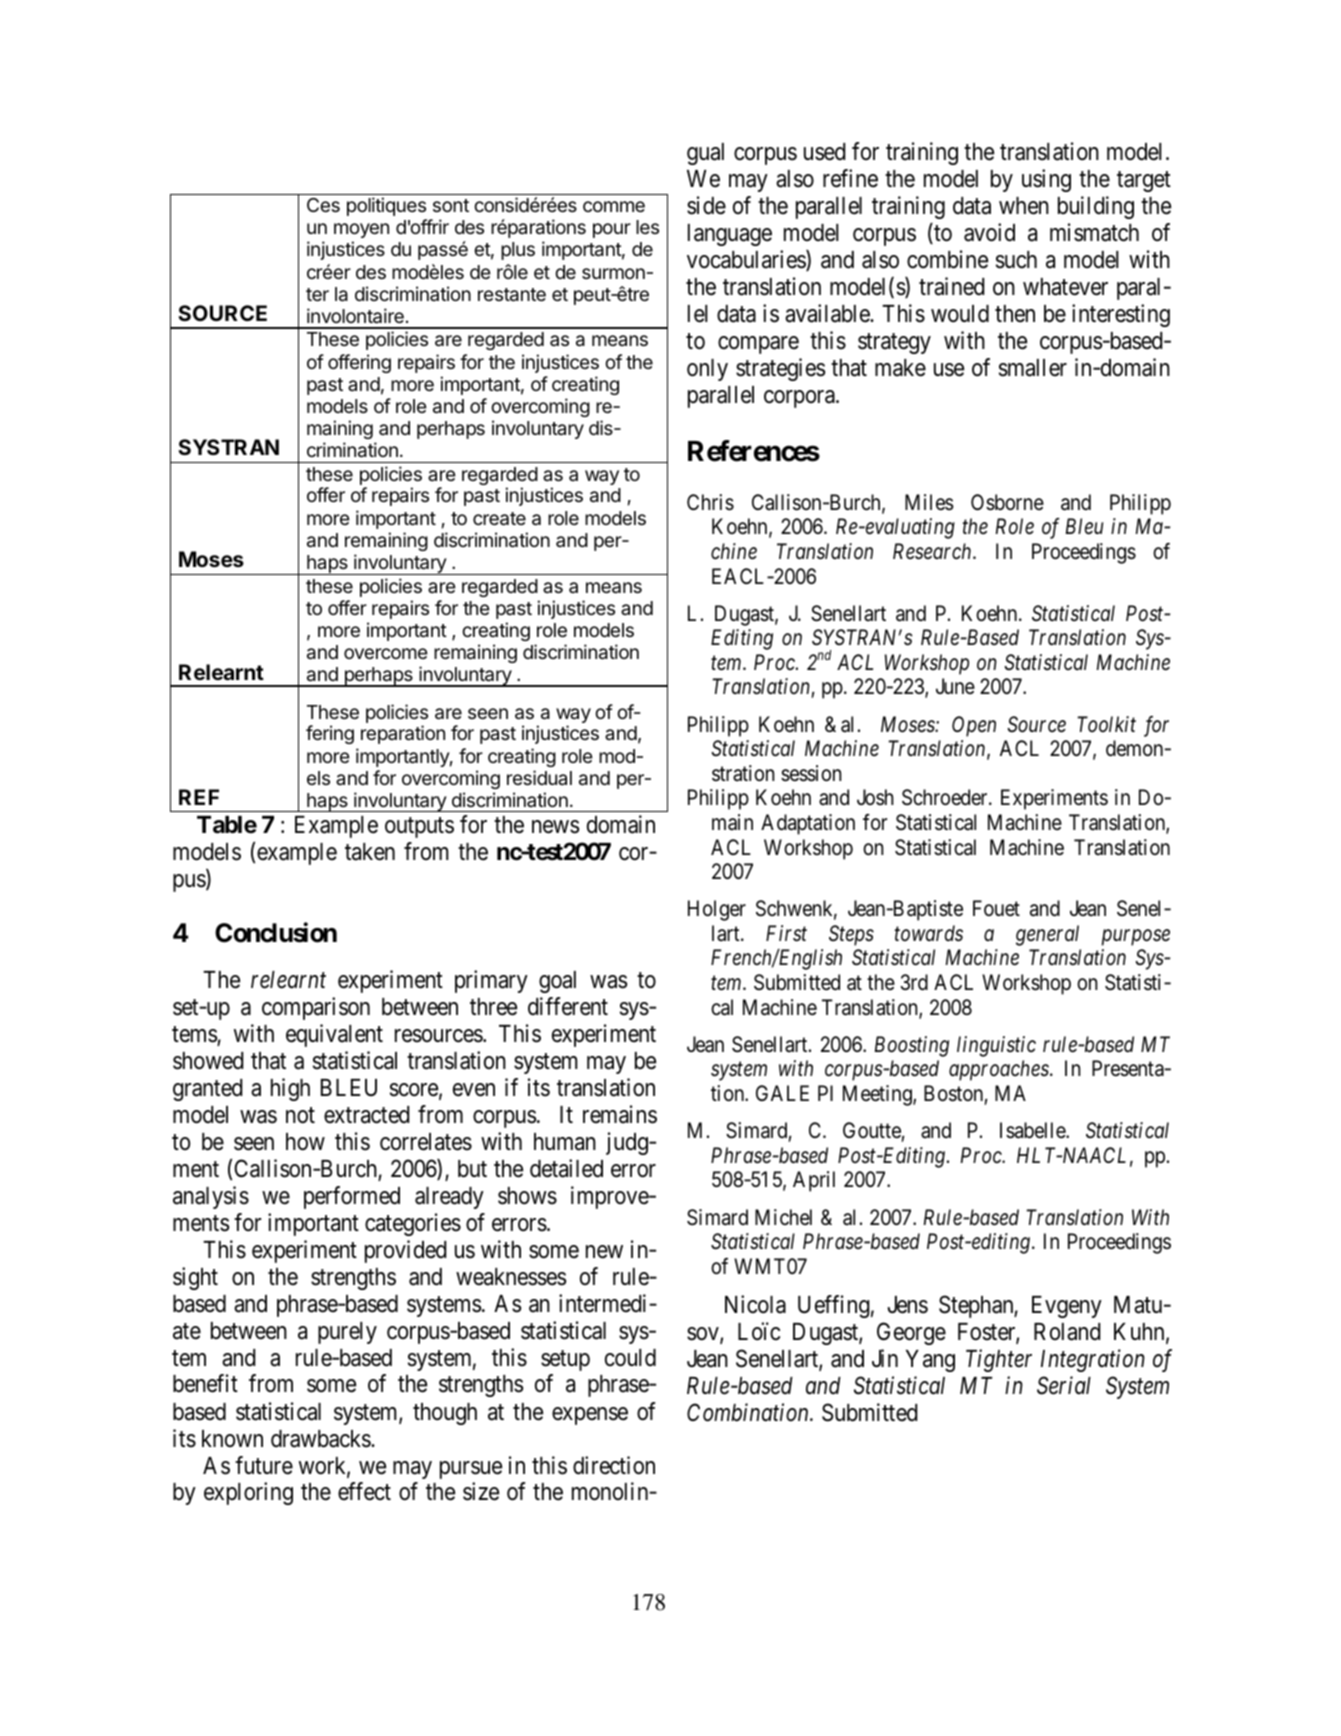 This document has height=1736, width=1341. I want to click on side, so click(706, 205).
